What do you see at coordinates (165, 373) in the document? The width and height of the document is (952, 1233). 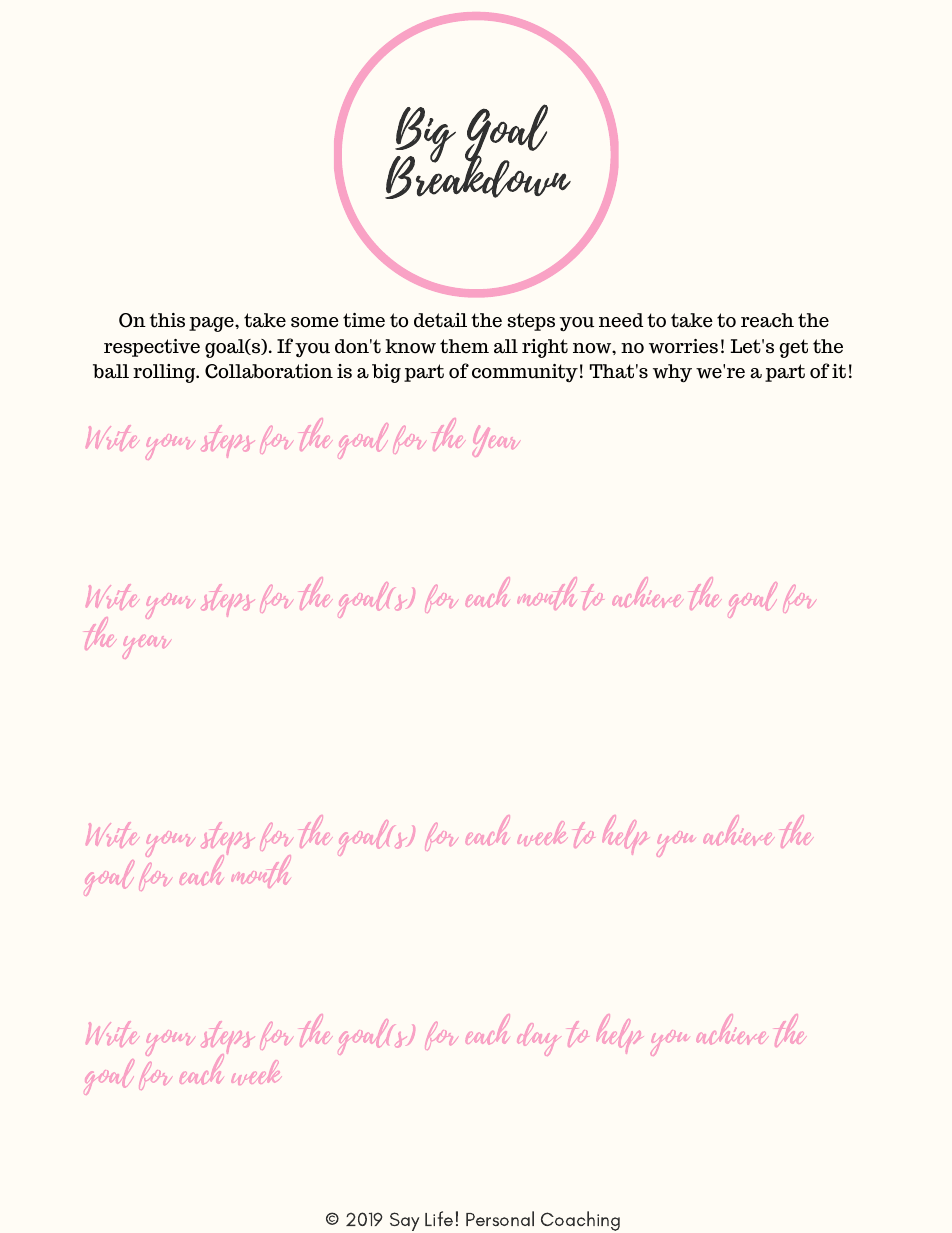 I see `rolling` at bounding box center [165, 373].
